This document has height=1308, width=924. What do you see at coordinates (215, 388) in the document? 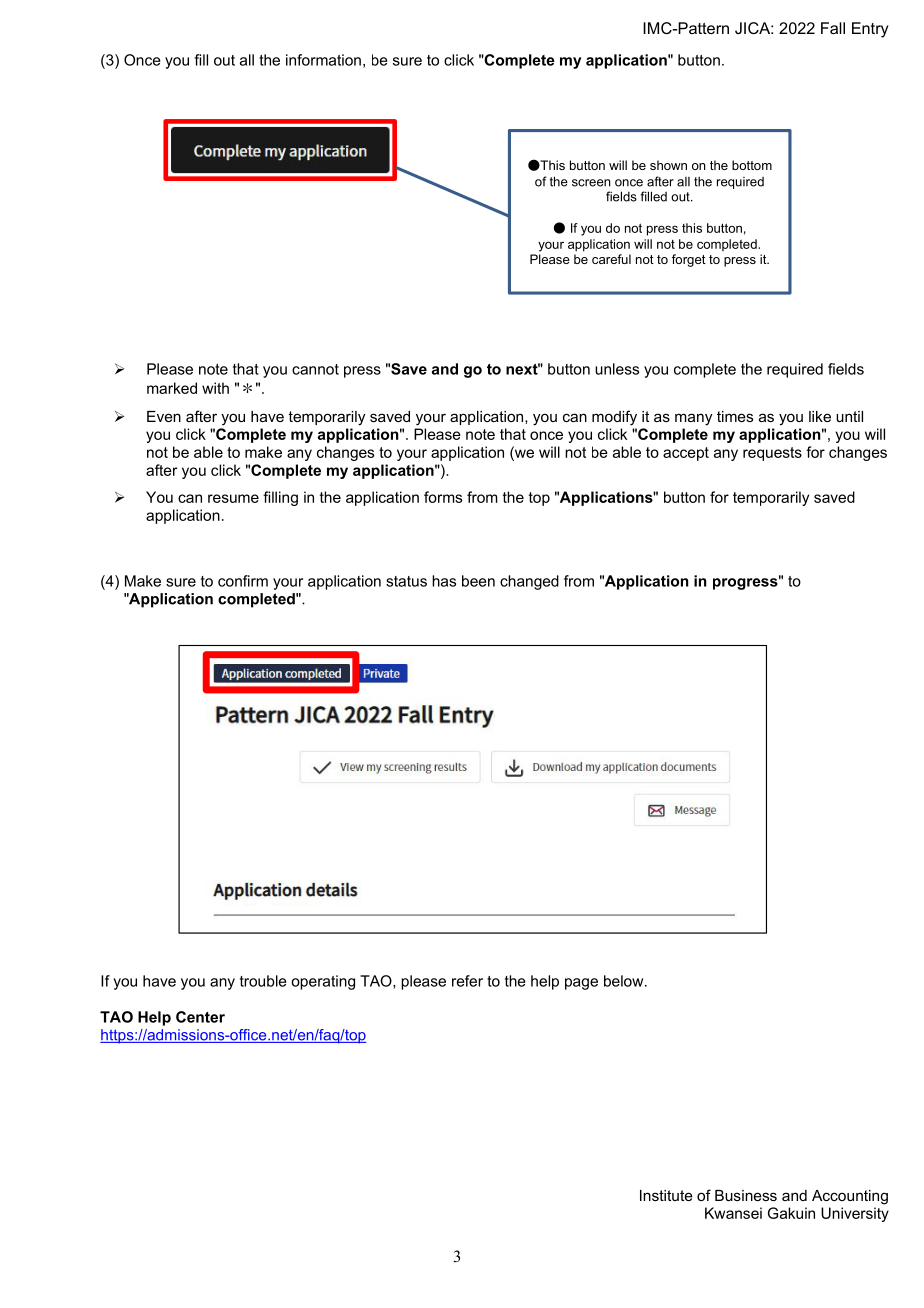
I see `with` at bounding box center [215, 388].
